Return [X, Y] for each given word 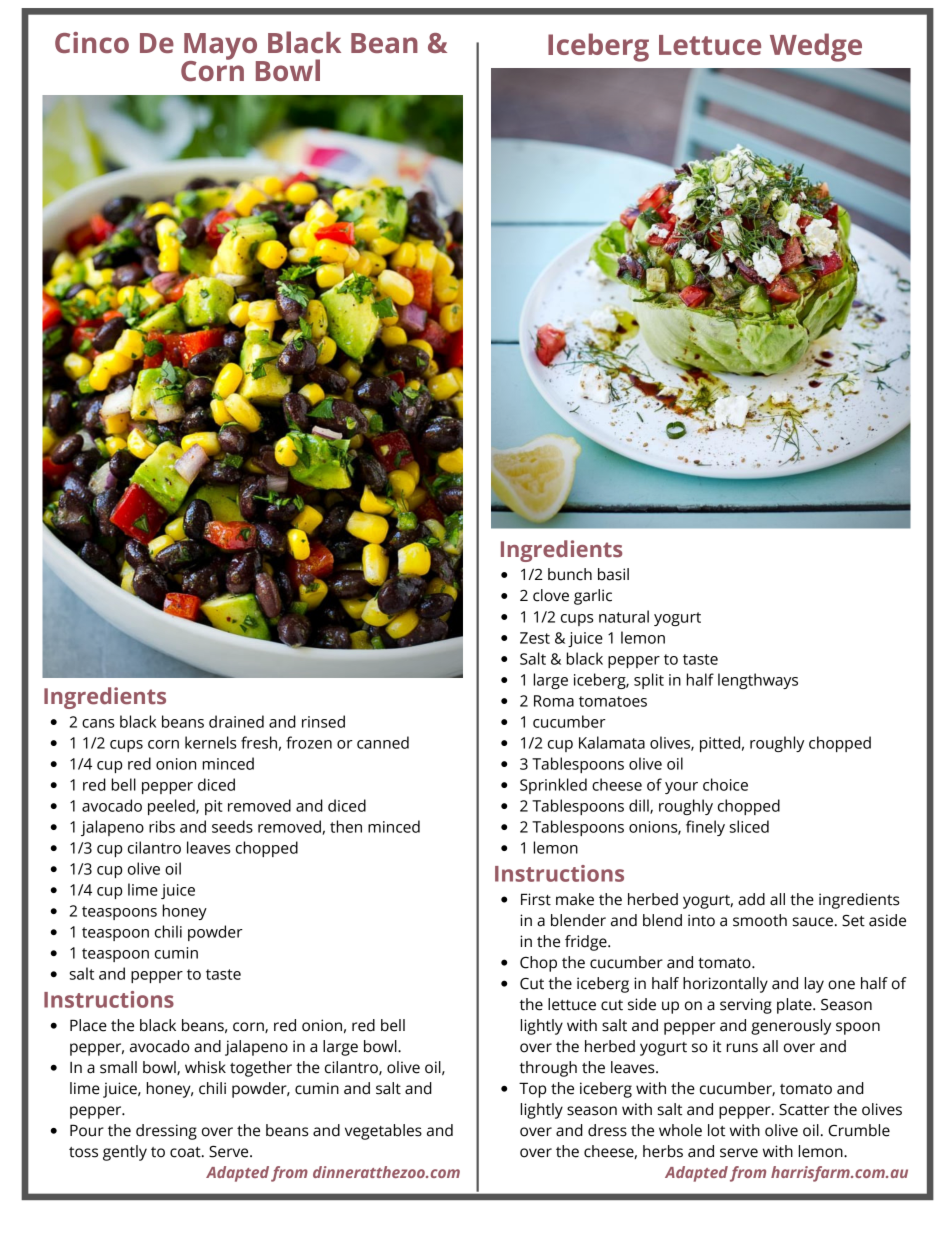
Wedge [816, 47]
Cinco [92, 42]
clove [551, 595]
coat [186, 1152]
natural [624, 616]
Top [532, 1090]
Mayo [222, 47]
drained [236, 721]
